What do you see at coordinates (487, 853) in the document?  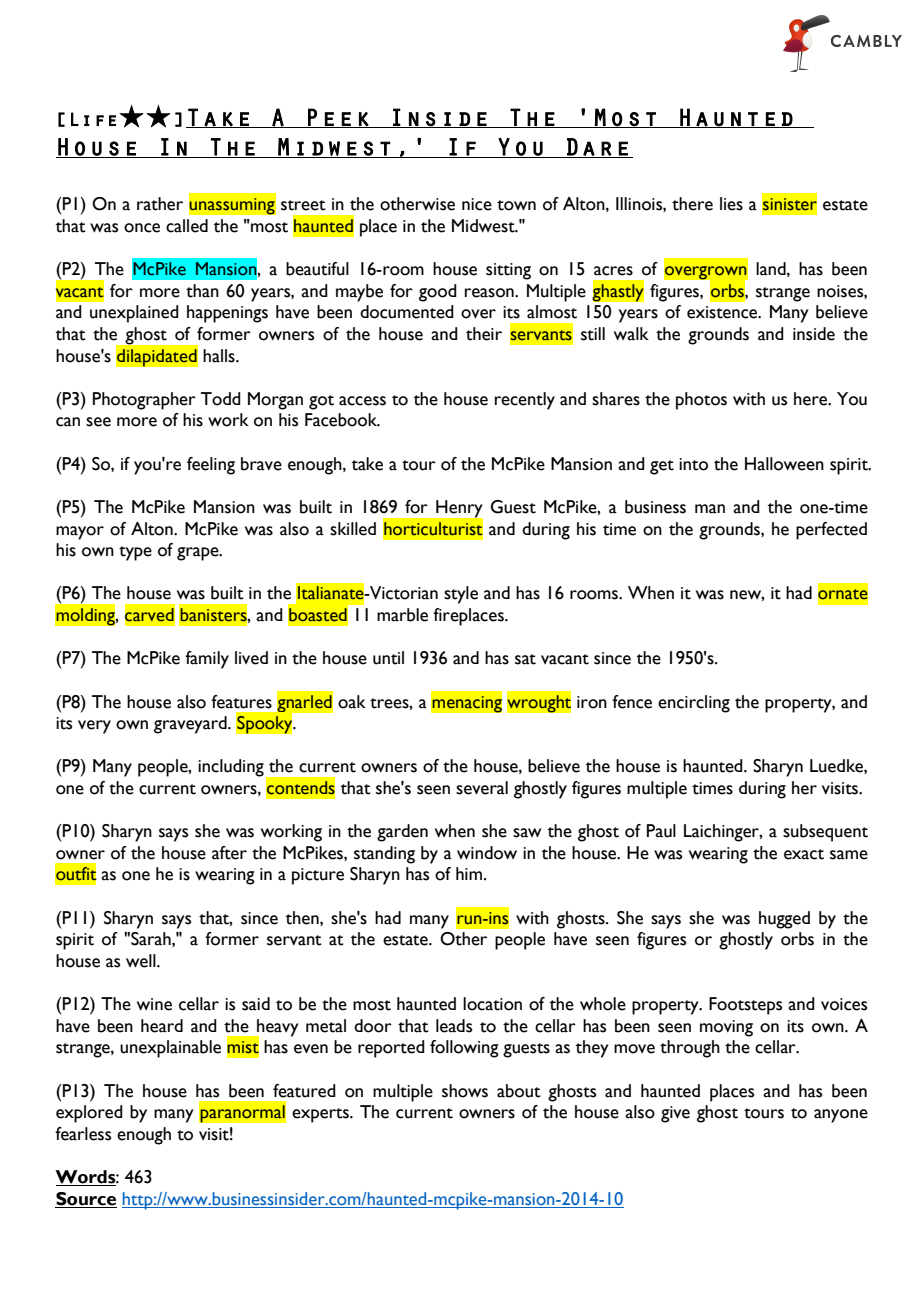 I see `window` at bounding box center [487, 853].
